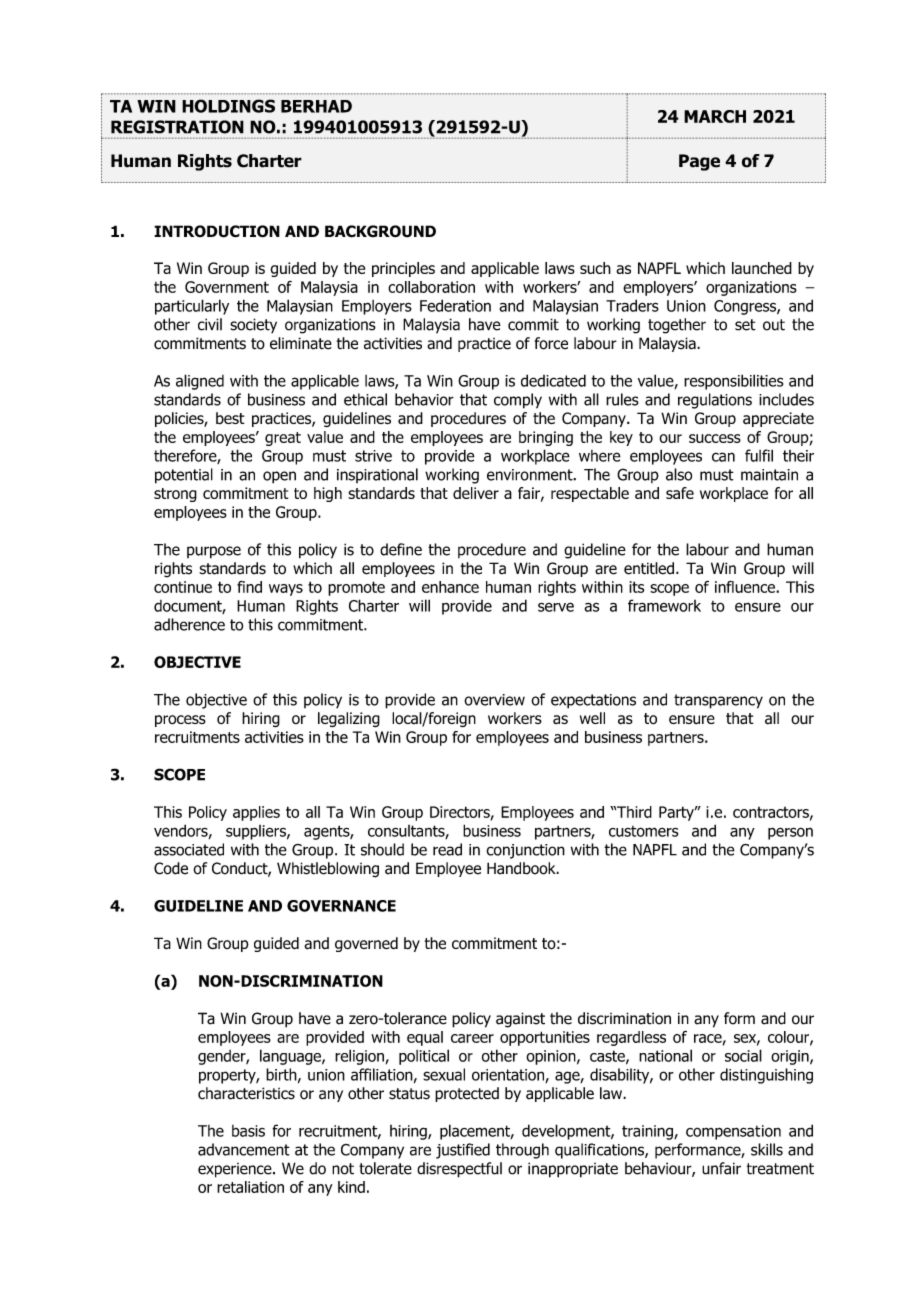 The height and width of the document is (1308, 924). I want to click on MARCH, so click(715, 116).
